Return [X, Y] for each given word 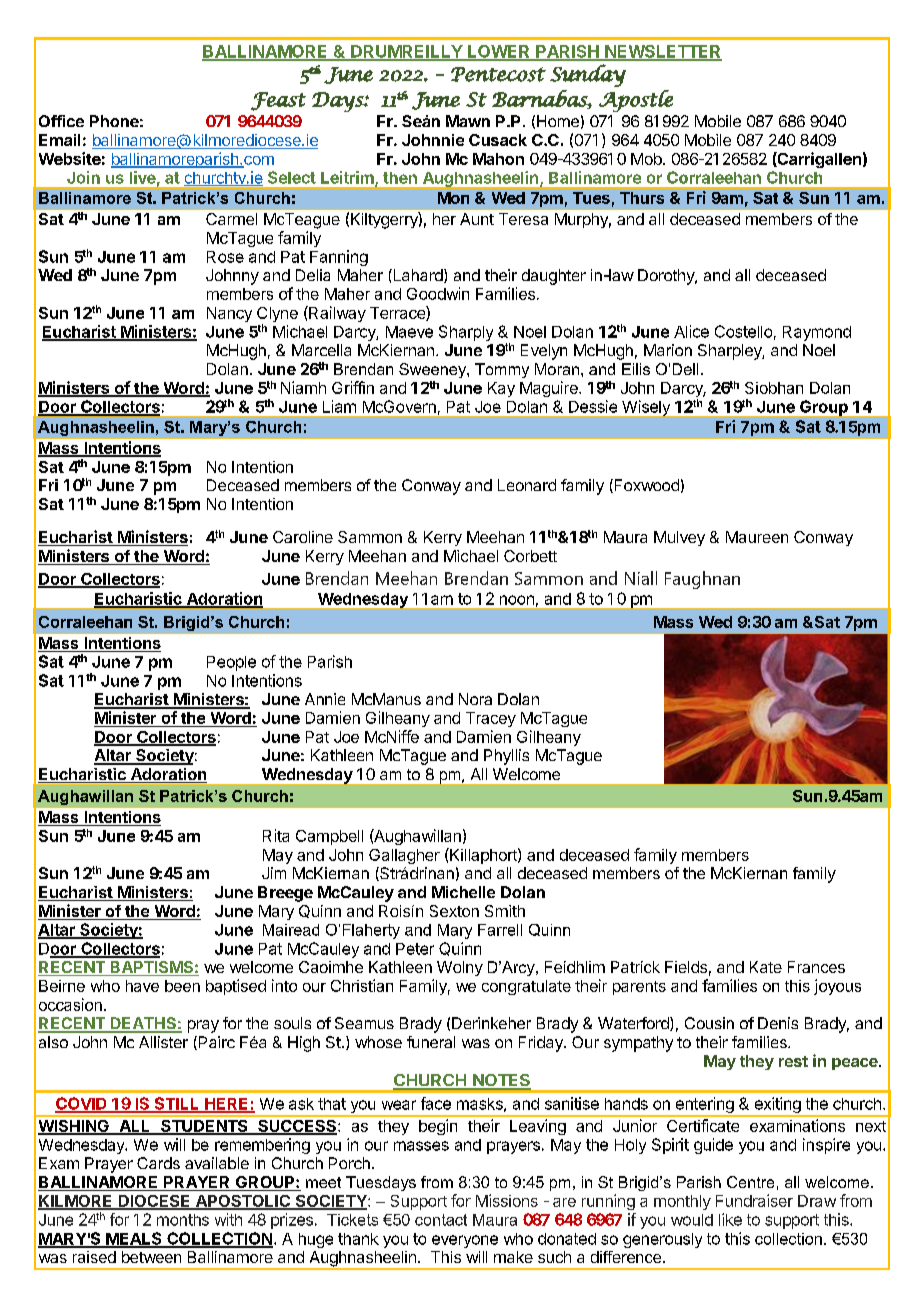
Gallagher [404, 856]
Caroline [303, 537]
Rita [276, 835]
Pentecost [498, 74]
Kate [766, 967]
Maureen [757, 537]
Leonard [527, 485]
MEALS [134, 1239]
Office [61, 121]
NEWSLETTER [662, 52]
